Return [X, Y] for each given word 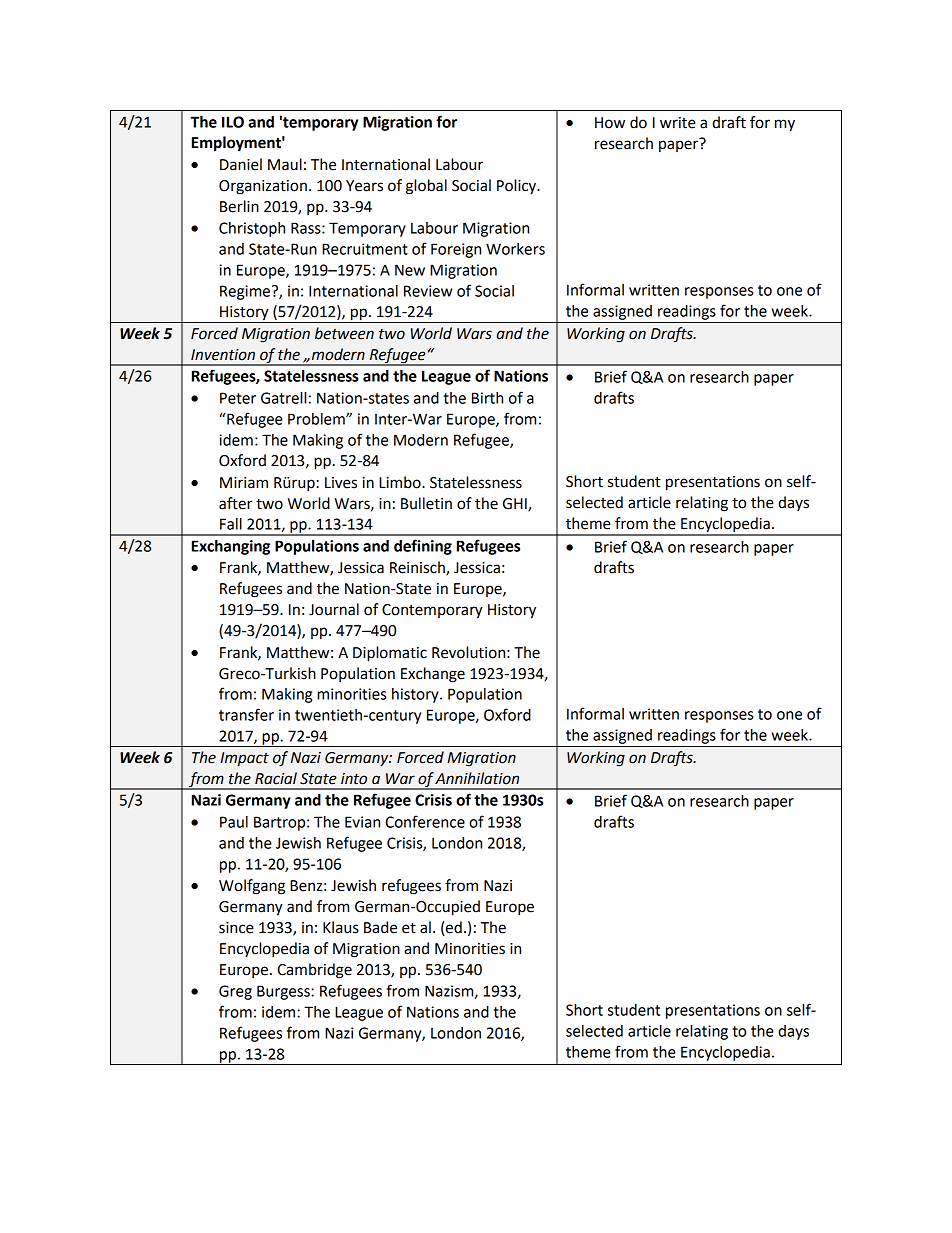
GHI [516, 504]
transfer [246, 714]
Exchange [433, 675]
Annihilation [477, 778]
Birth [487, 398]
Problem [317, 419]
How [610, 123]
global [426, 187]
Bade [380, 927]
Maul [285, 164]
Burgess [284, 992]
